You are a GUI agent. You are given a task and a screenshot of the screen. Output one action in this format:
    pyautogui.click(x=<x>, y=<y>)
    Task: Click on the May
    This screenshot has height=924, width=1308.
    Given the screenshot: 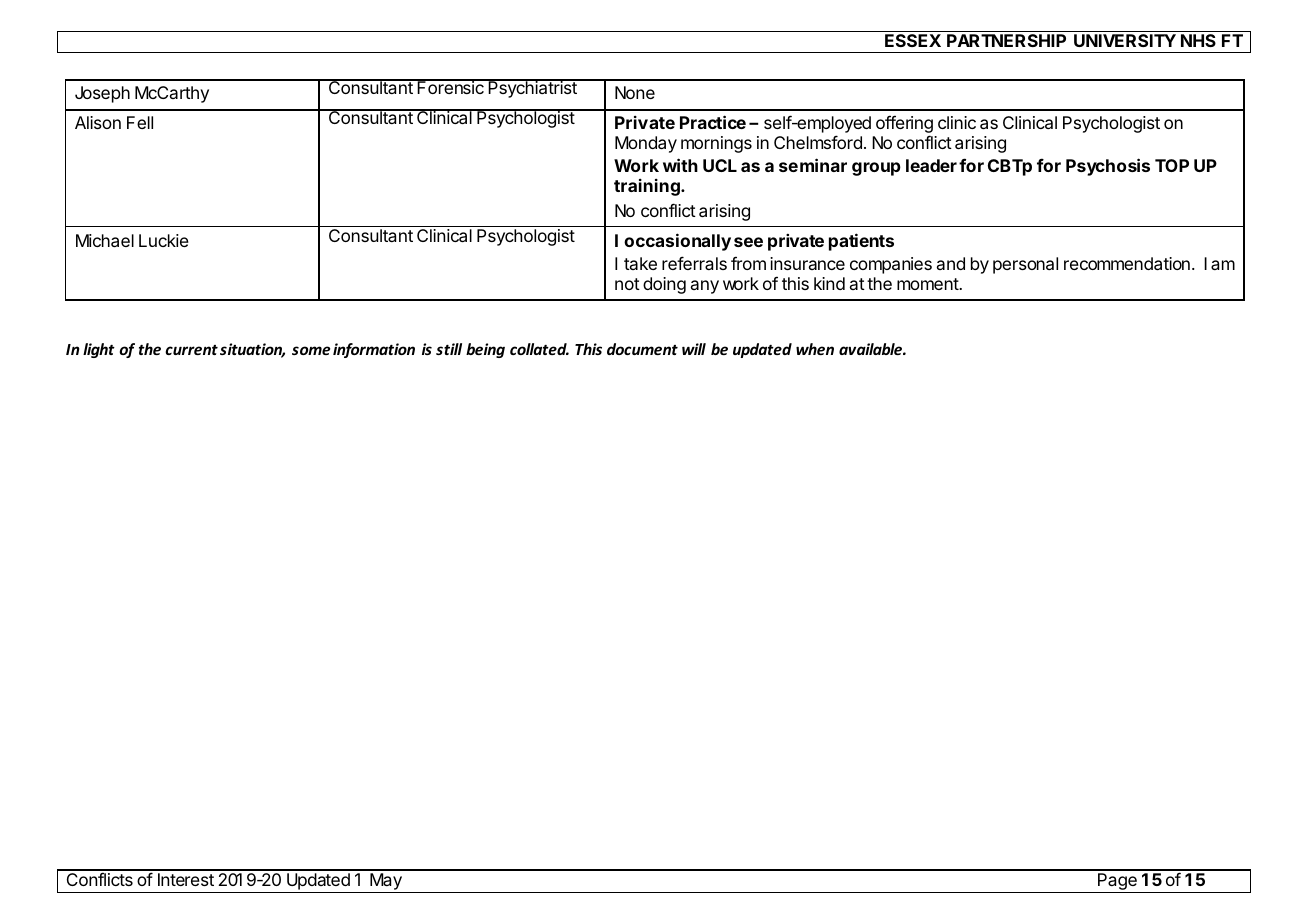 What is the action you would take?
    pyautogui.click(x=386, y=883)
